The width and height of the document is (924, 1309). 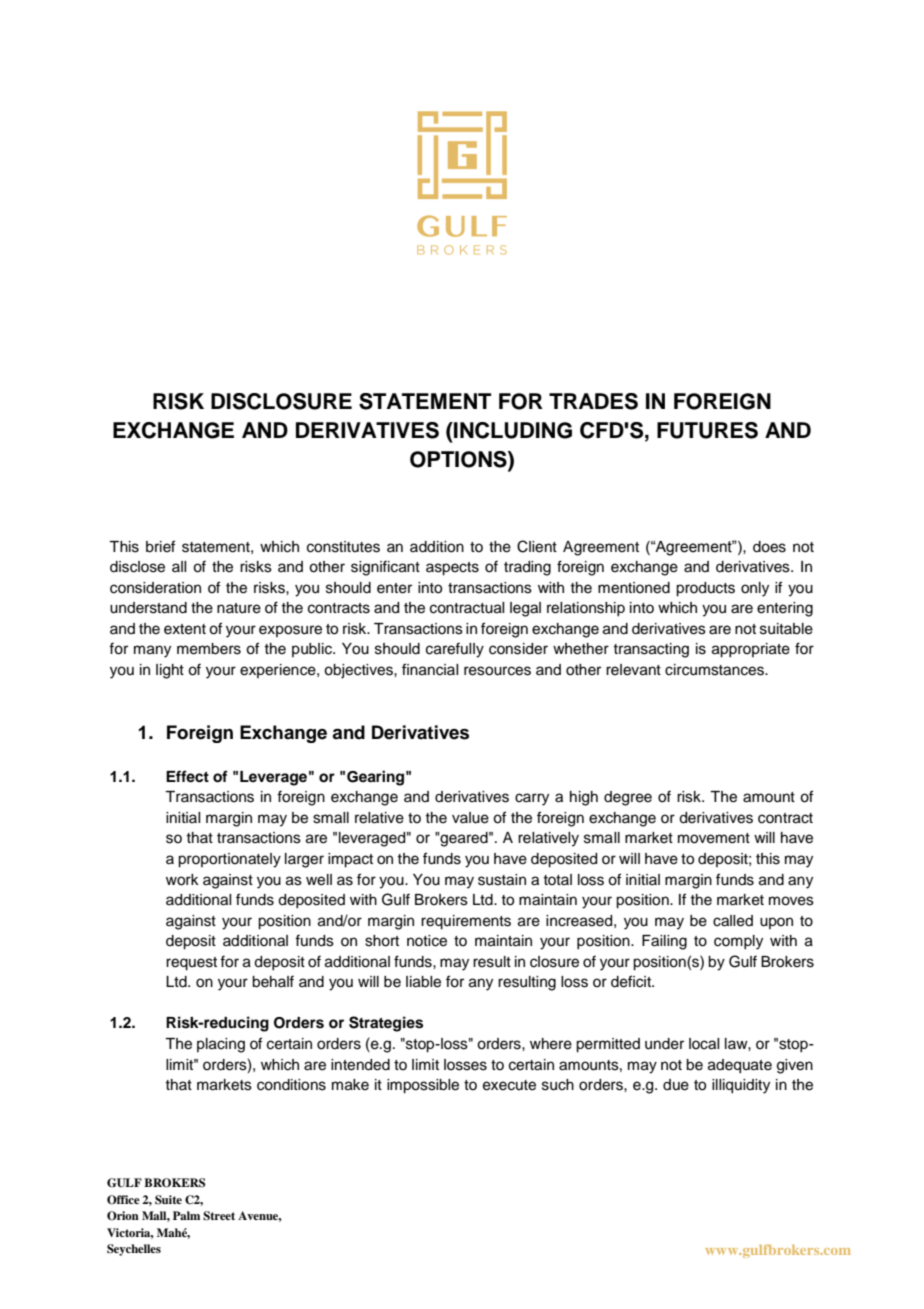 I want to click on movement, so click(x=714, y=838).
